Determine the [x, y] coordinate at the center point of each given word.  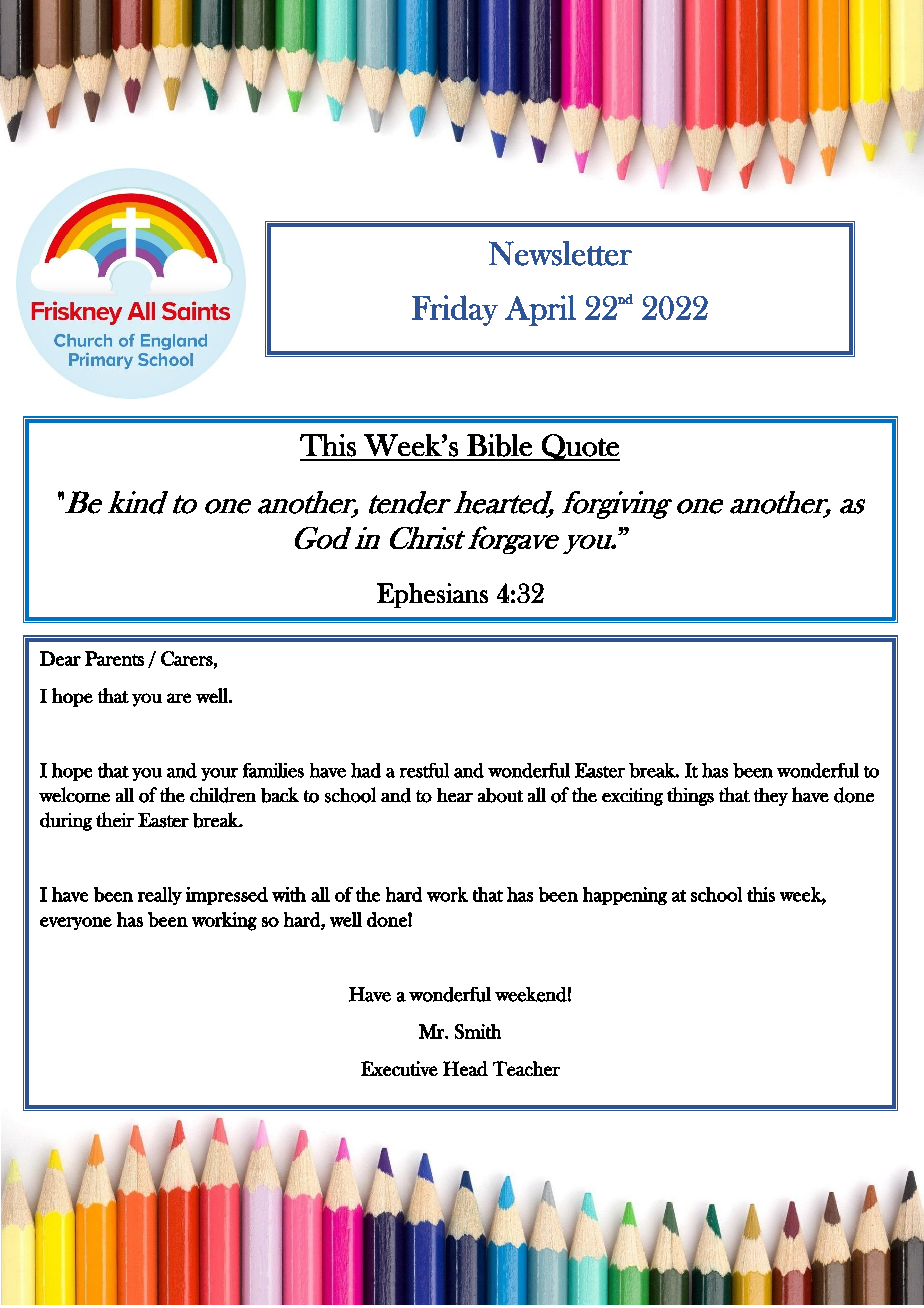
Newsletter [560, 253]
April [540, 310]
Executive [399, 1068]
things [690, 796]
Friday [455, 310]
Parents [114, 658]
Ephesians [432, 595]
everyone [76, 923]
